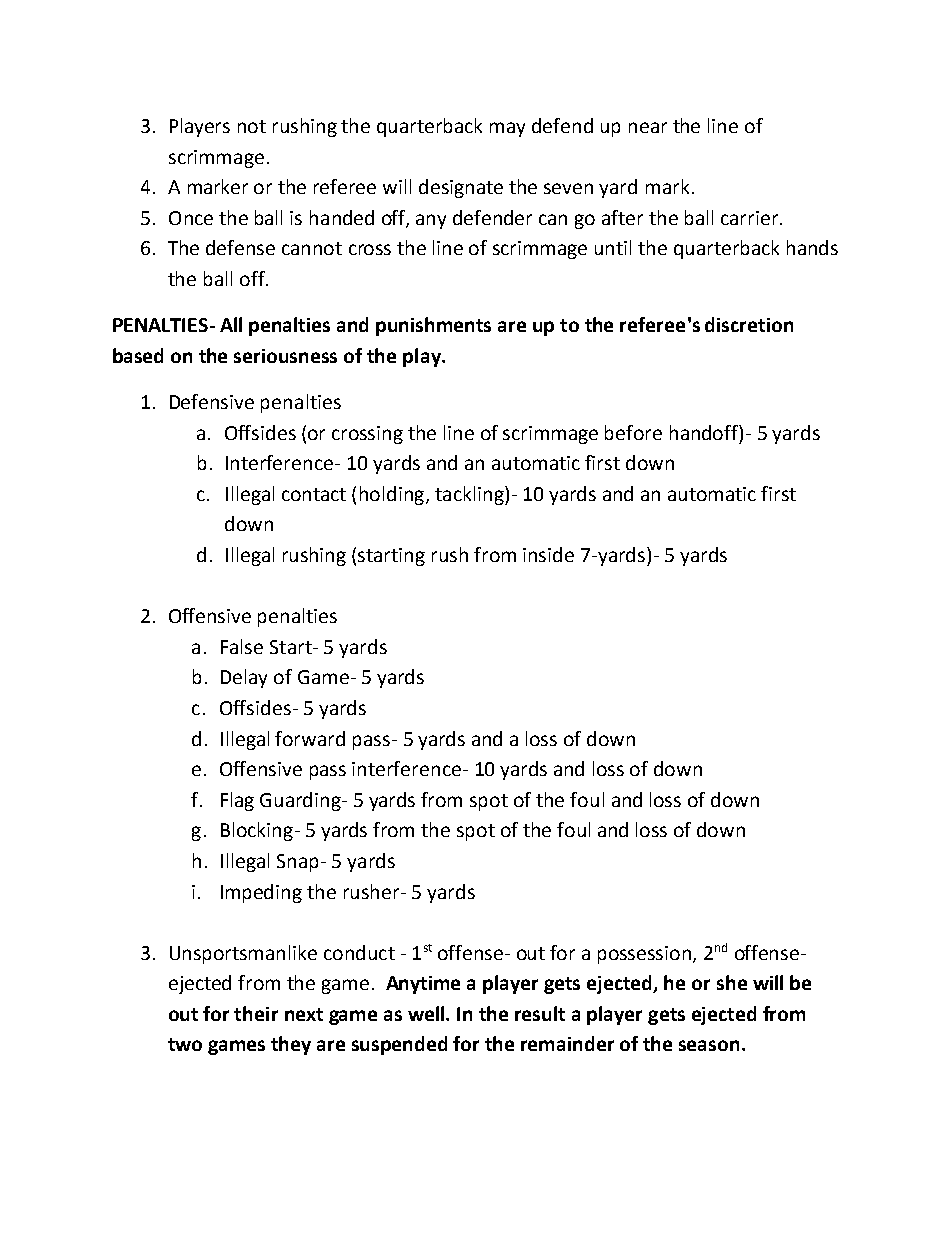 The height and width of the page is (1233, 952). What do you see at coordinates (256, 1013) in the page?
I see `their` at bounding box center [256, 1013].
